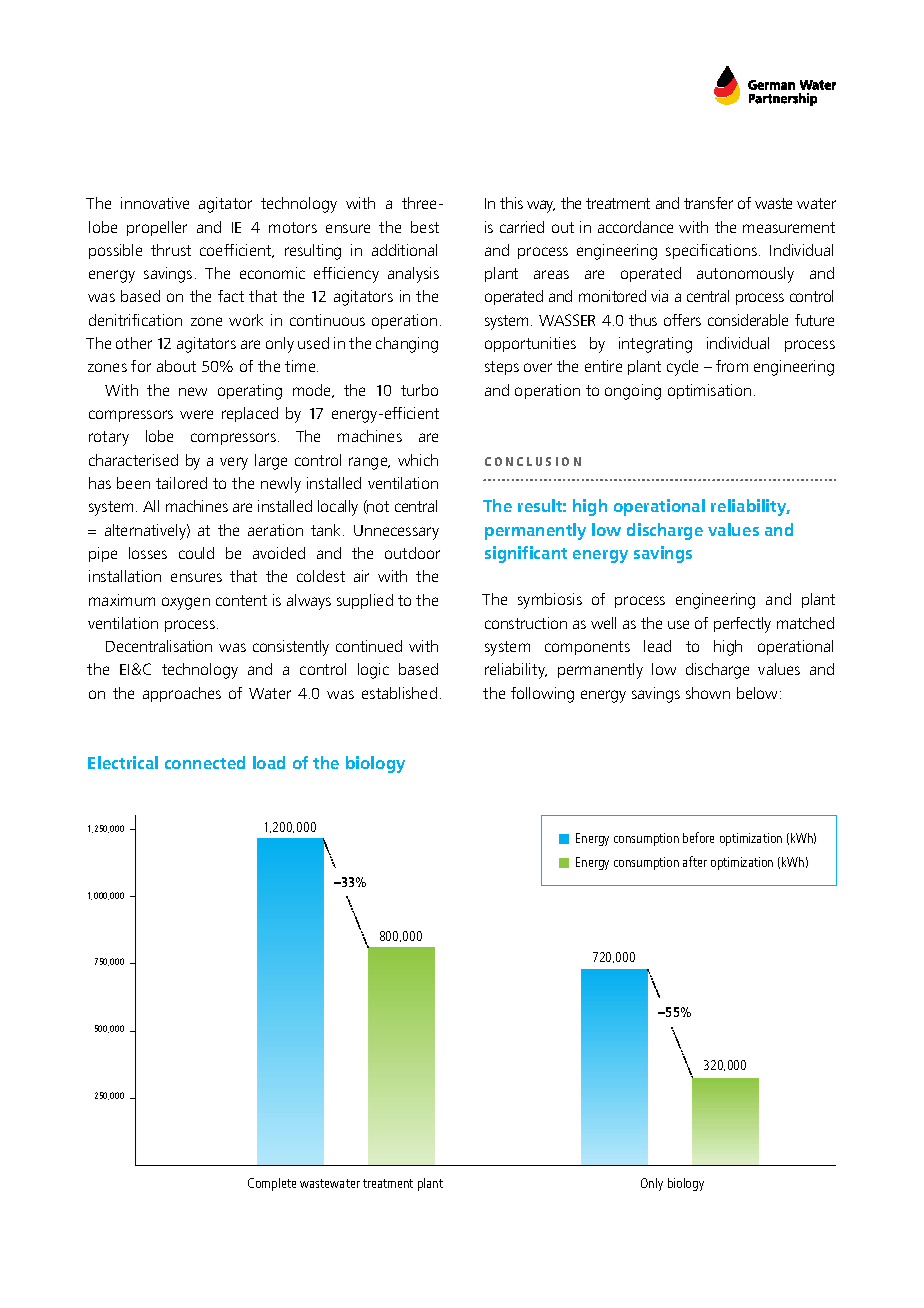  Describe the element at coordinates (269, 762) in the screenshot. I see `load` at that location.
